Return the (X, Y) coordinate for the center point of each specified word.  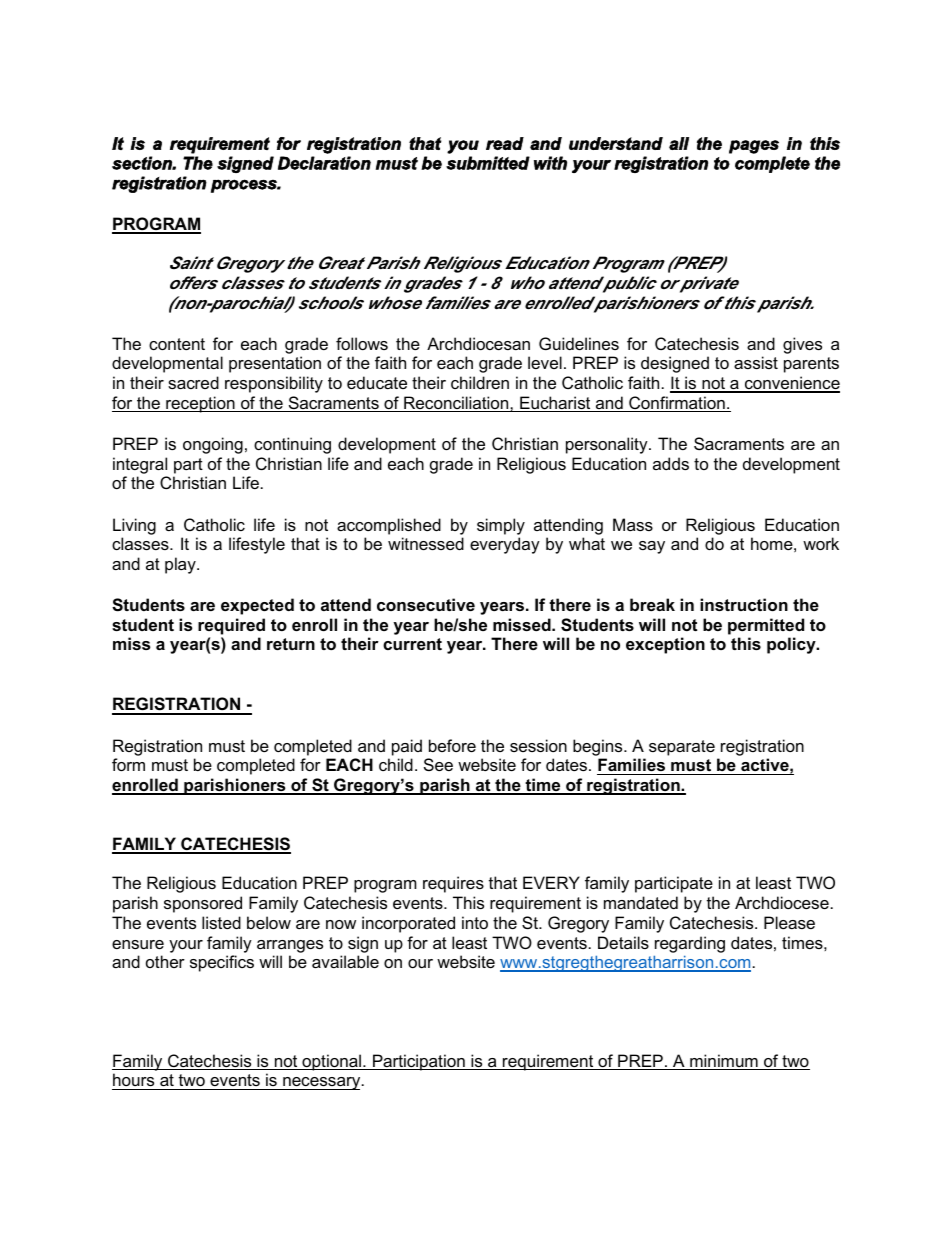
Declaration (324, 163)
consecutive (426, 604)
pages (754, 147)
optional (331, 1062)
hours (134, 1081)
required (231, 626)
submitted (488, 163)
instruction (744, 604)
